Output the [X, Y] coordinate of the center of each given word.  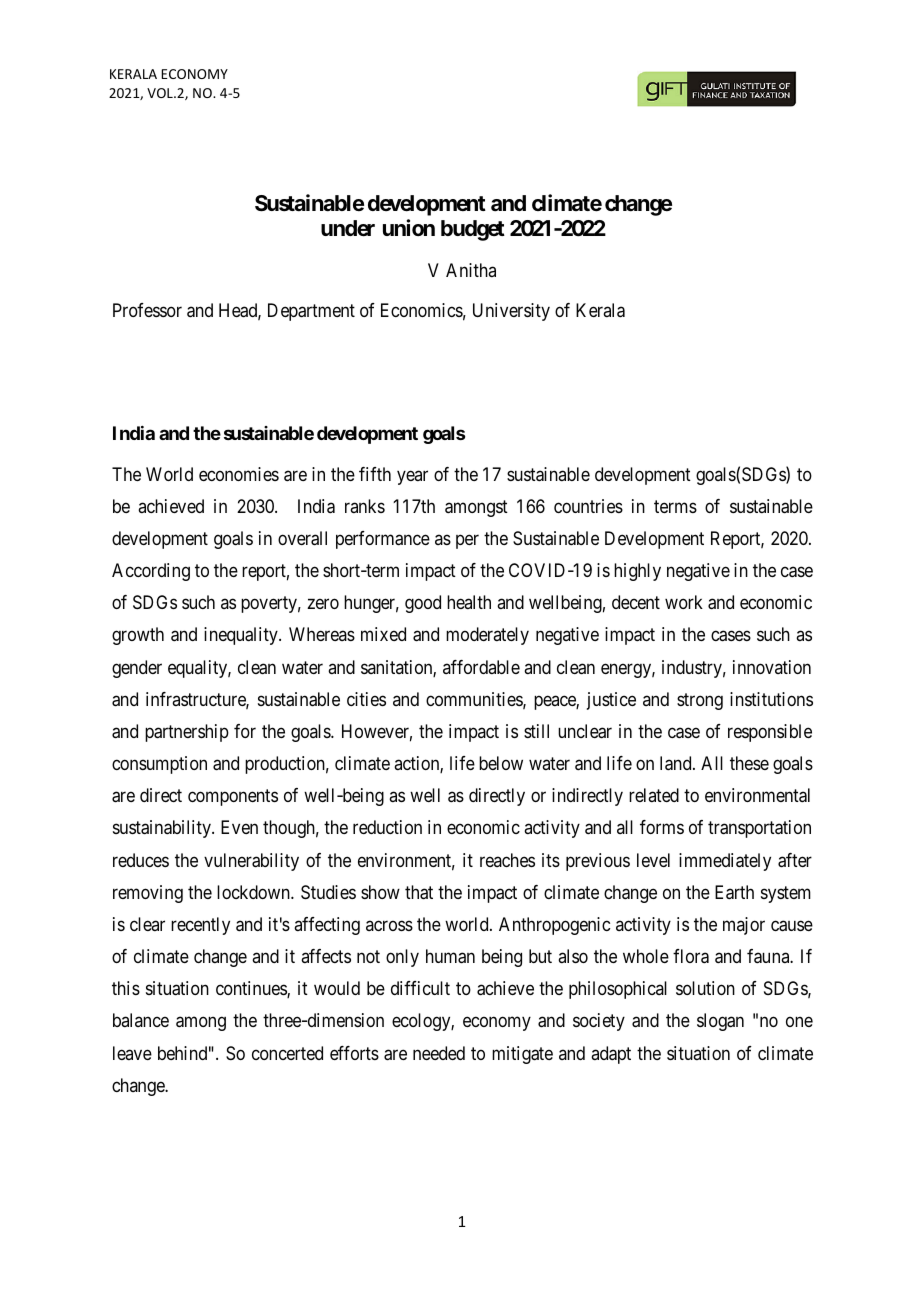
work [684, 602]
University [511, 312]
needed [439, 1053]
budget [473, 230]
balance [141, 1020]
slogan [720, 1022]
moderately [487, 636]
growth [138, 636]
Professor [147, 310]
